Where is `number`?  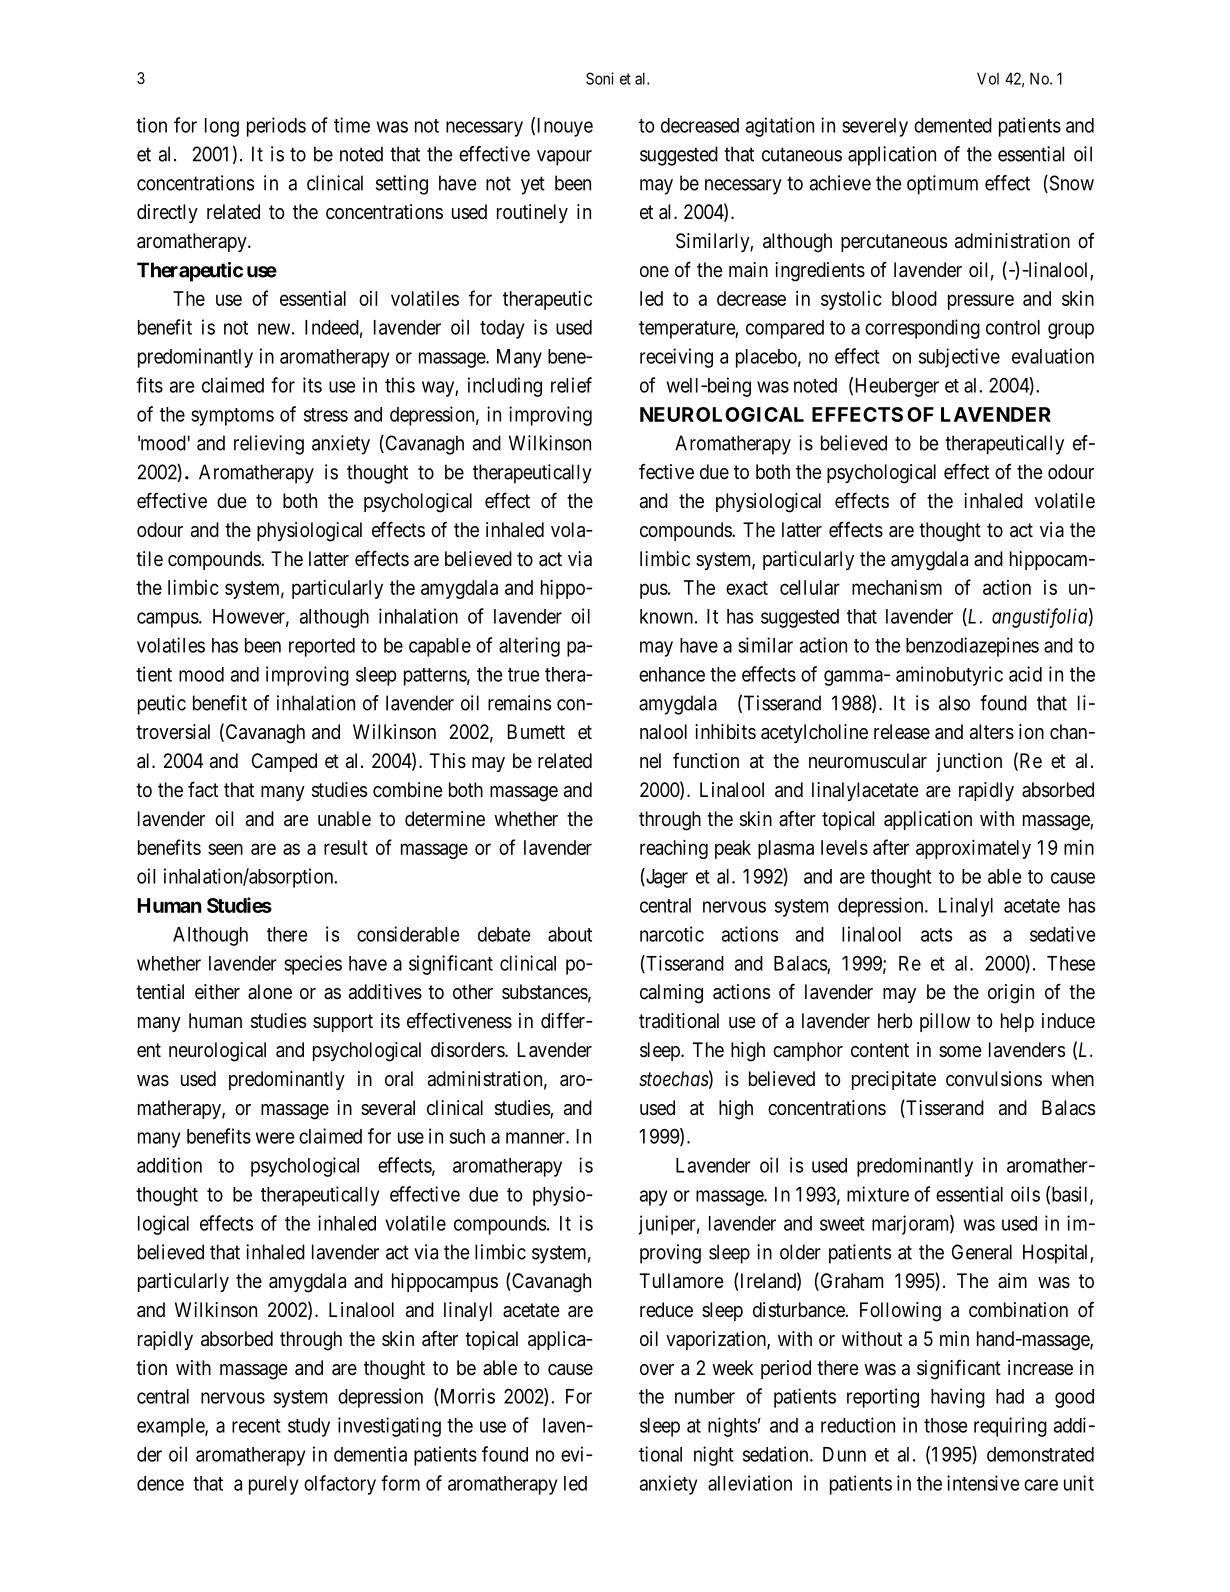
number is located at coordinates (705, 1396).
